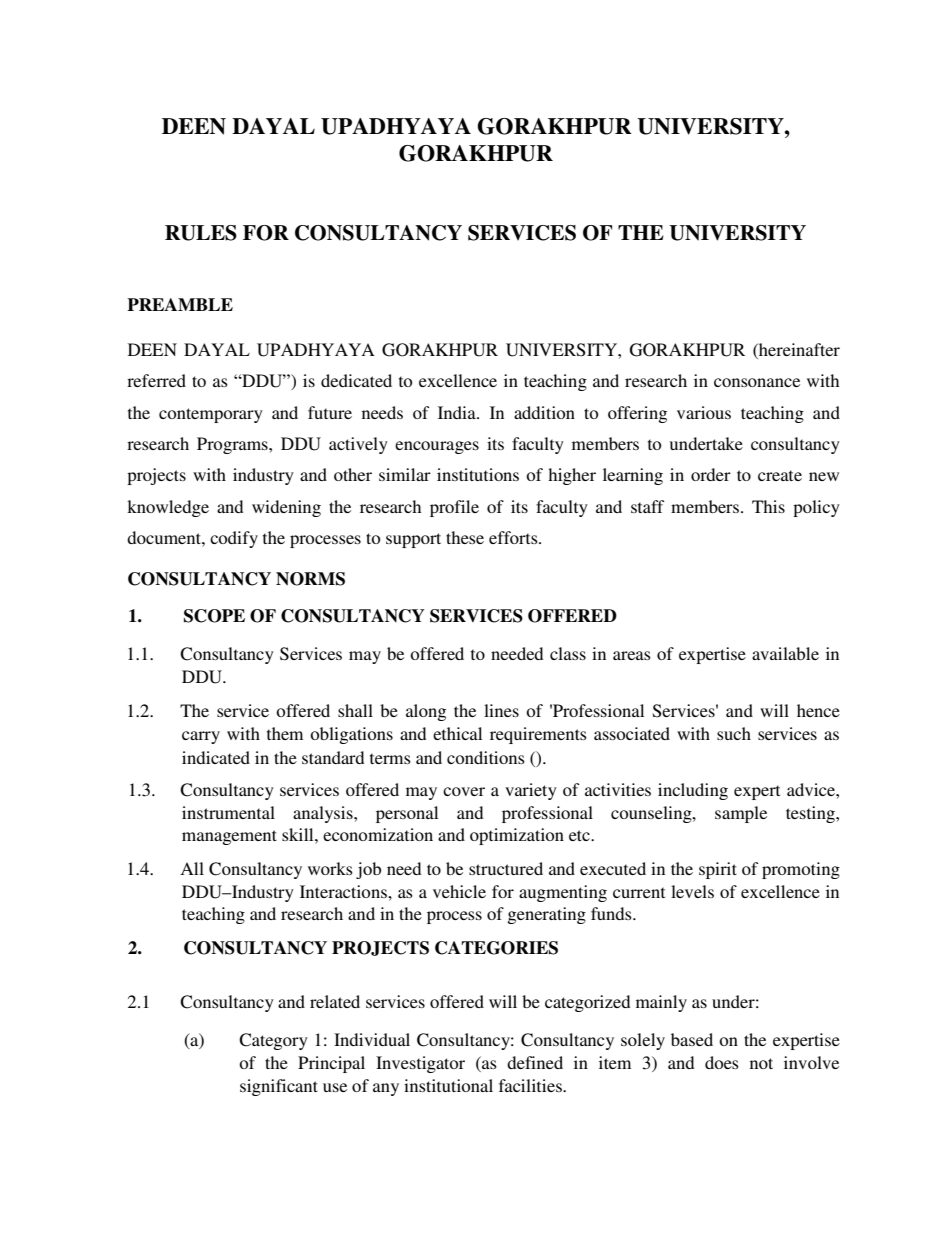 This document has height=1233, width=952. What do you see at coordinates (535, 1062) in the document?
I see `defined` at bounding box center [535, 1062].
